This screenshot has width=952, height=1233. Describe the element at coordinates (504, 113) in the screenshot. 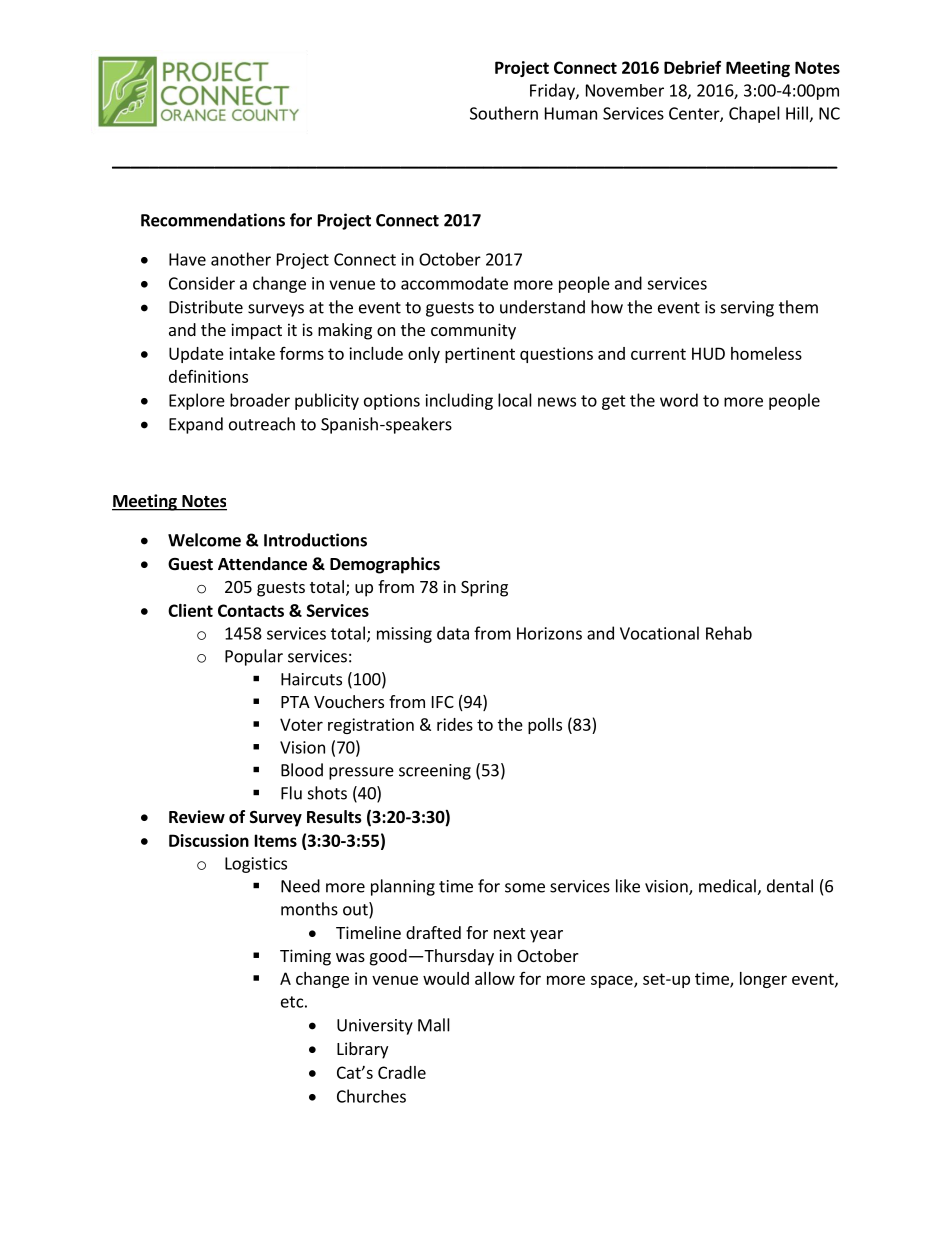

I see `Southern` at that location.
